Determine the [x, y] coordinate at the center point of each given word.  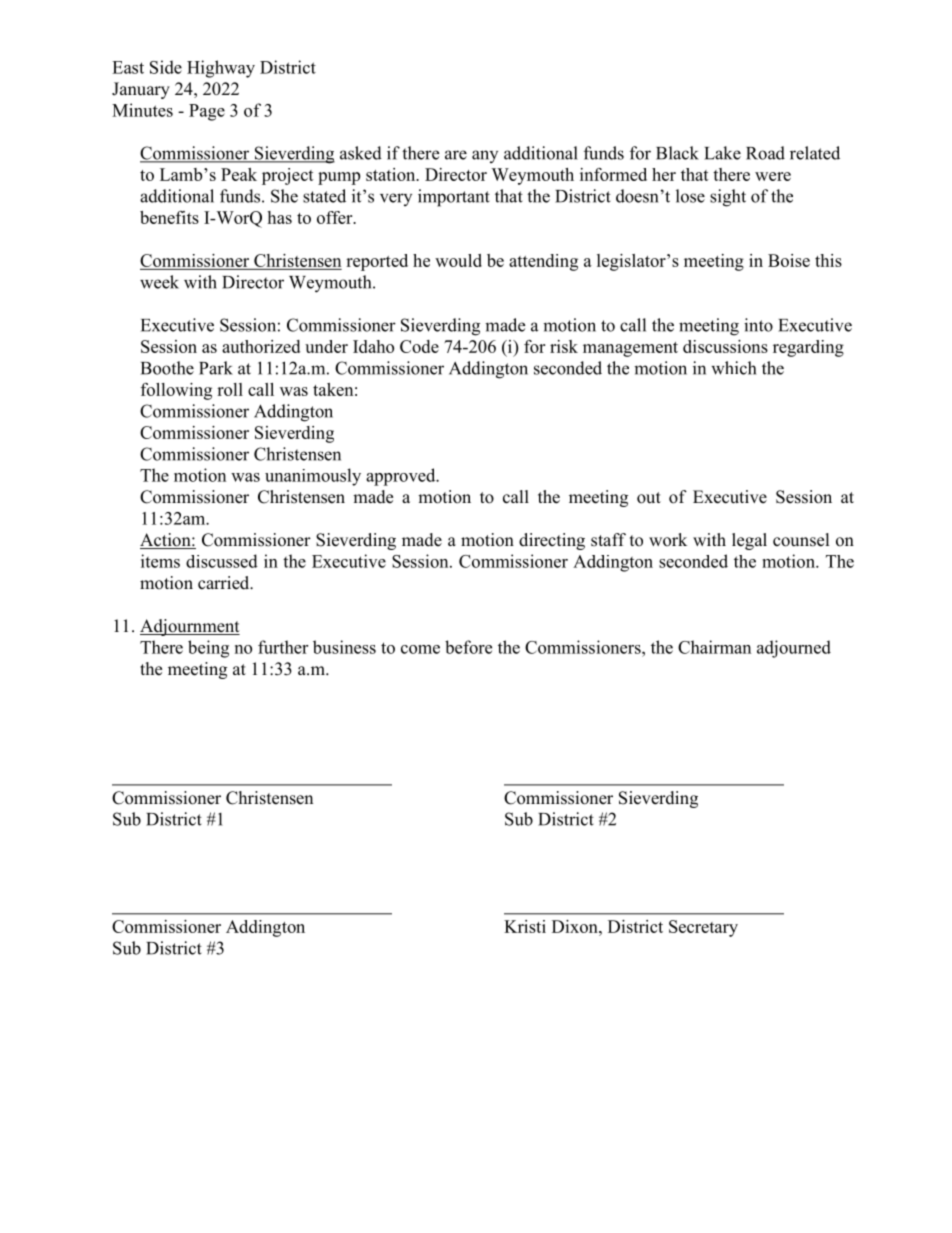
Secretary [703, 928]
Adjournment [190, 627]
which [733, 368]
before [468, 647]
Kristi [525, 926]
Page [207, 112]
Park [216, 368]
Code [419, 346]
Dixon [576, 926]
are [456, 155]
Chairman [714, 647]
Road [765, 153]
